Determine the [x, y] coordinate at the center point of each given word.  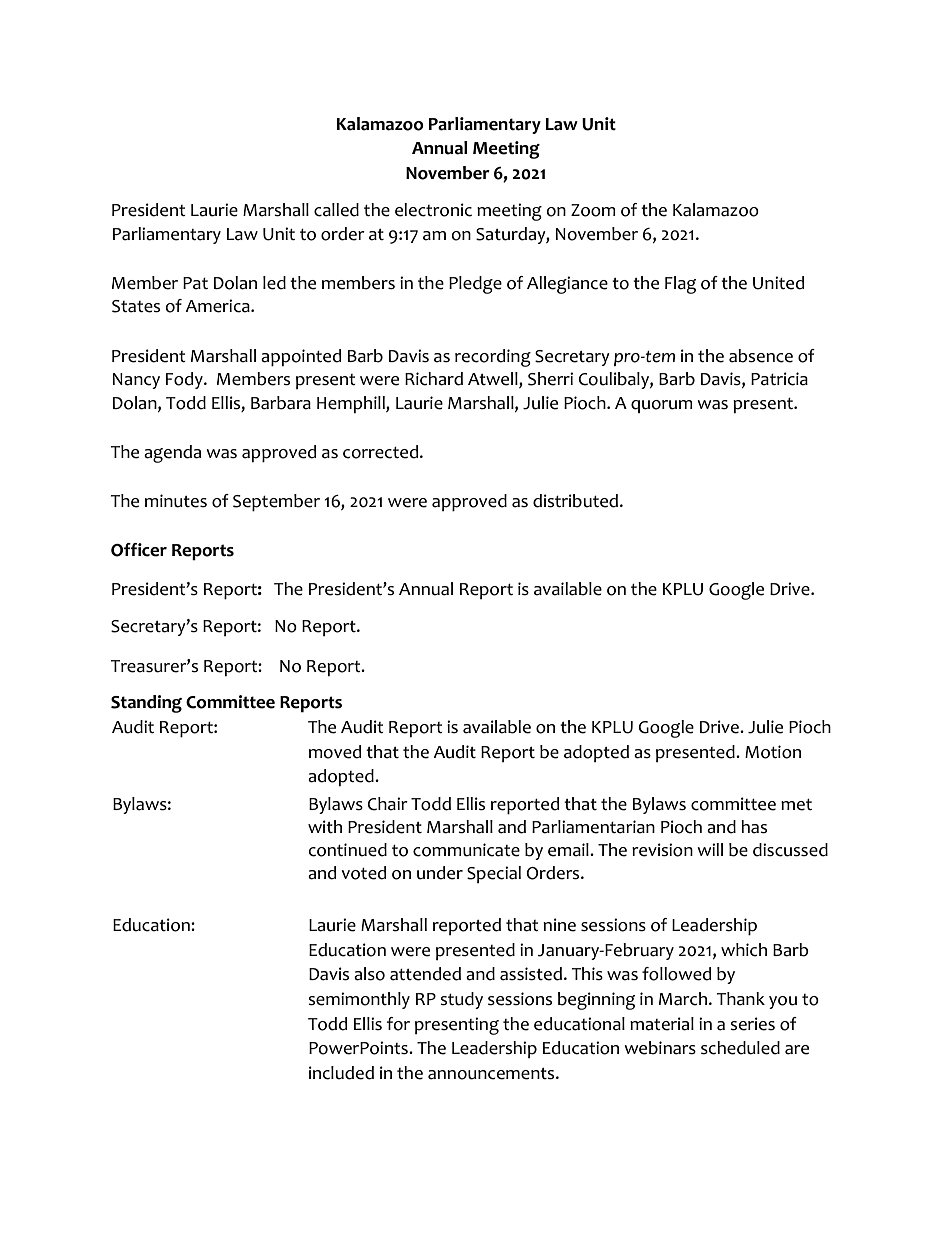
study [461, 1000]
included [341, 1073]
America [218, 306]
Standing [146, 704]
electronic [433, 210]
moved [335, 752]
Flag [680, 285]
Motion [773, 752]
